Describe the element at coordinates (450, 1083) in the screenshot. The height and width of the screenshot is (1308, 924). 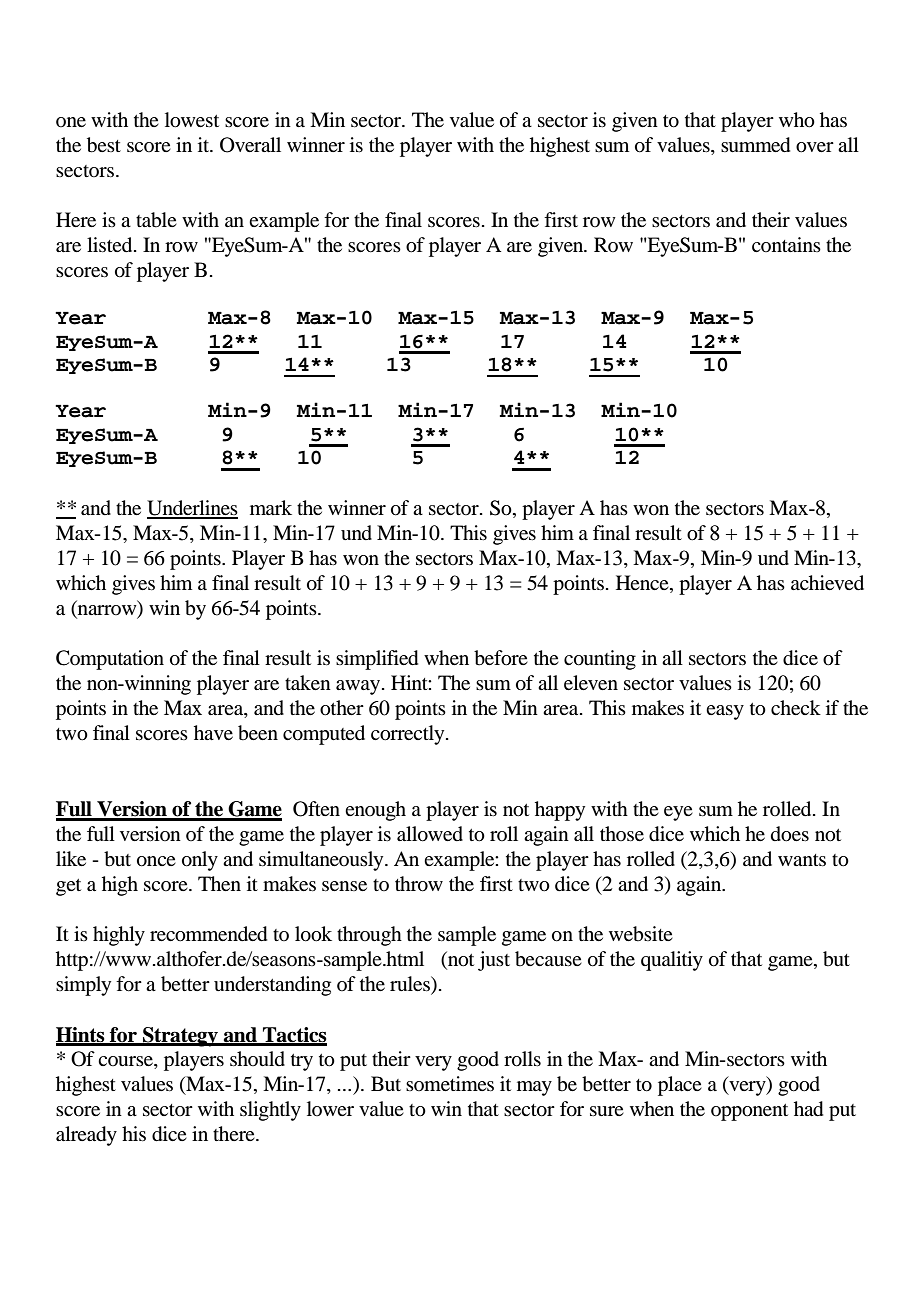
I see `sometimes` at that location.
